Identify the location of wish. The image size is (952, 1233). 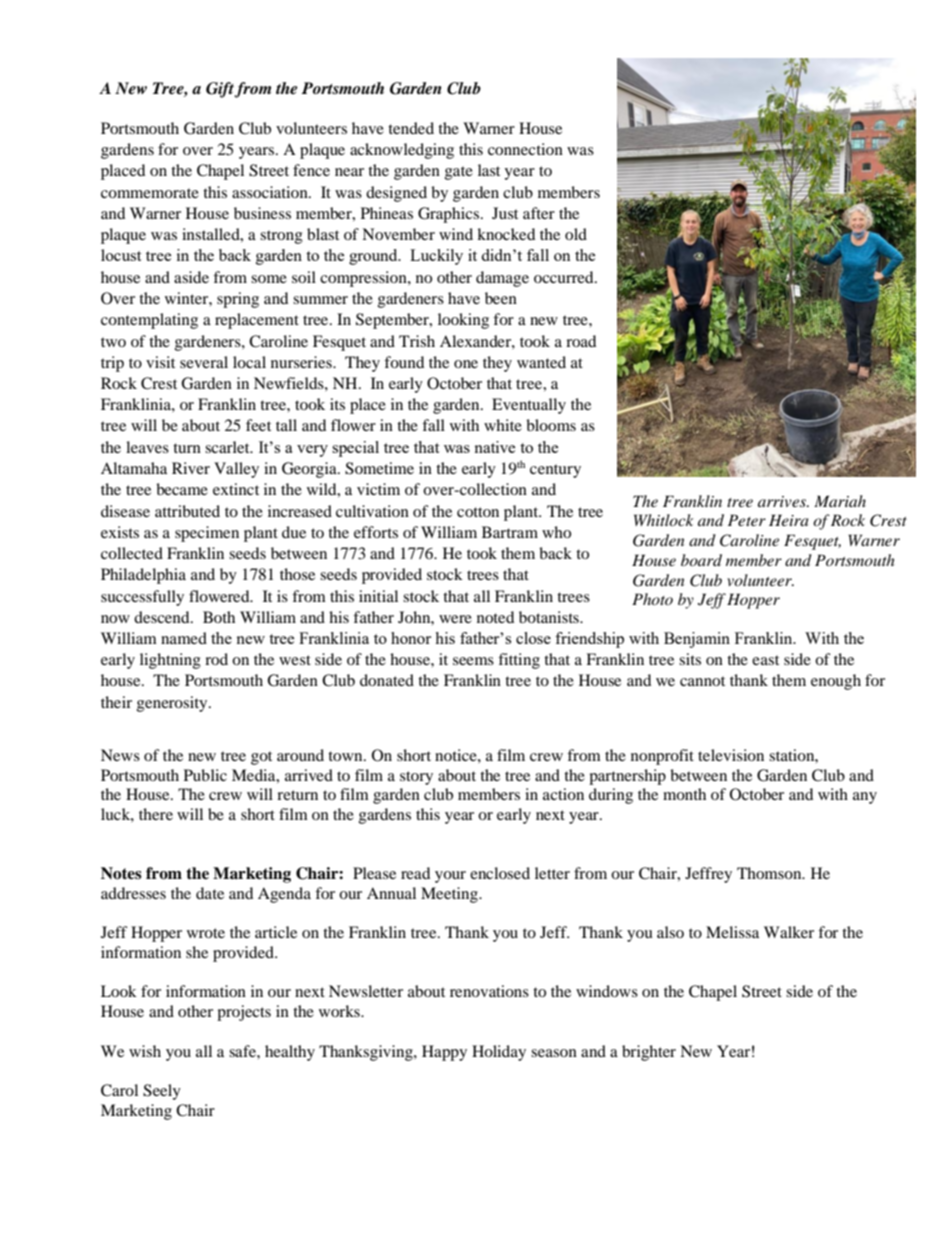
(145, 1051).
